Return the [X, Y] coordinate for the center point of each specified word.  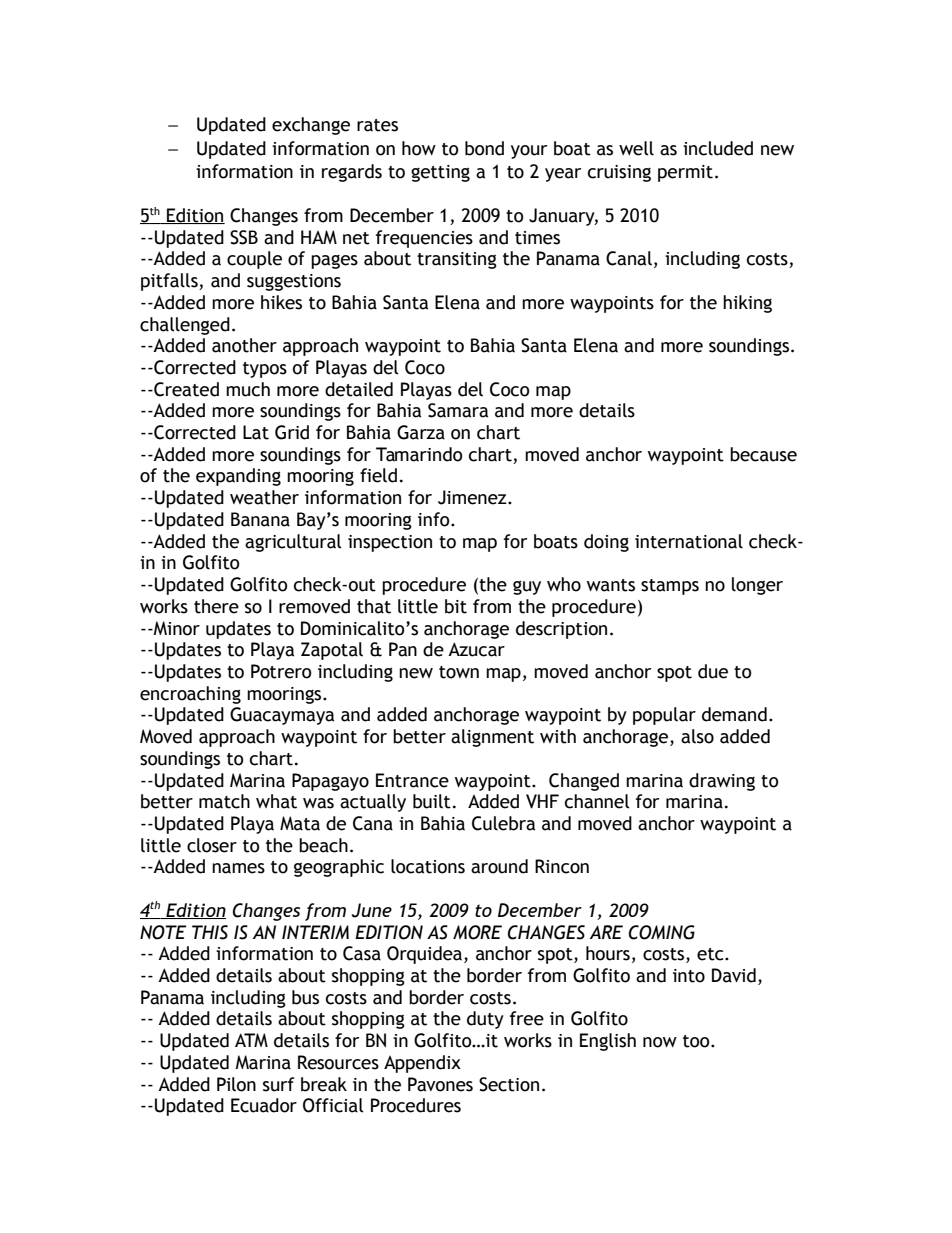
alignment [492, 738]
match [224, 801]
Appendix [422, 1064]
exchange [311, 126]
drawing [722, 782]
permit [685, 173]
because [763, 454]
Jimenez [473, 497]
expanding [238, 477]
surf [278, 1084]
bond [484, 148]
